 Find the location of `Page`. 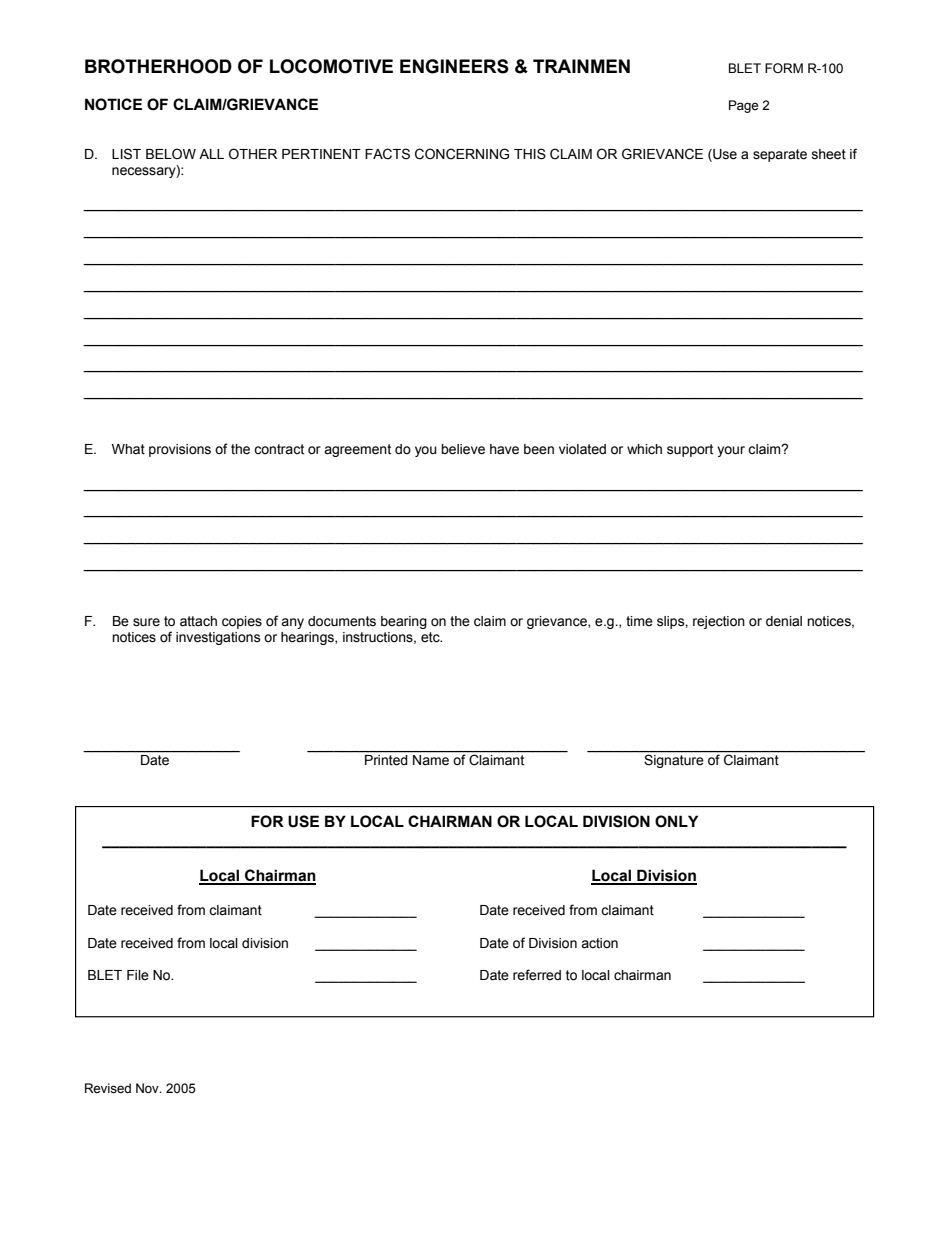

Page is located at coordinates (743, 106).
